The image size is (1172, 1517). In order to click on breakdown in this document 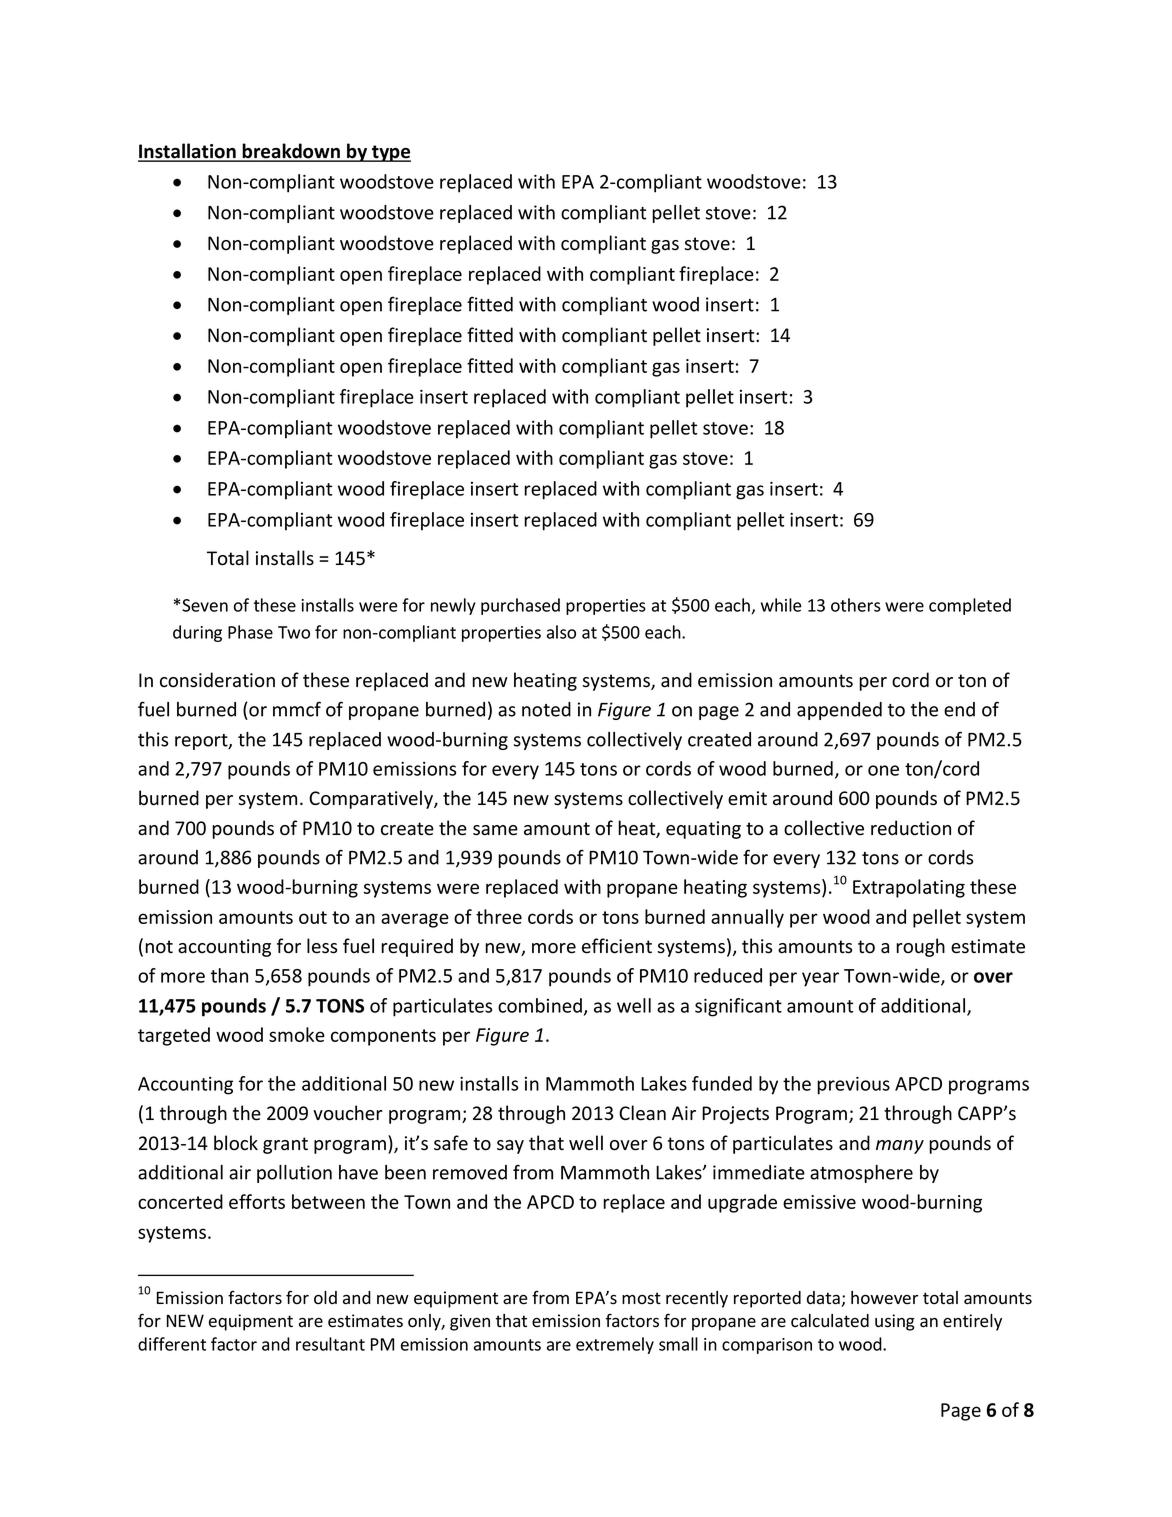, I will do `click(291, 152)`.
